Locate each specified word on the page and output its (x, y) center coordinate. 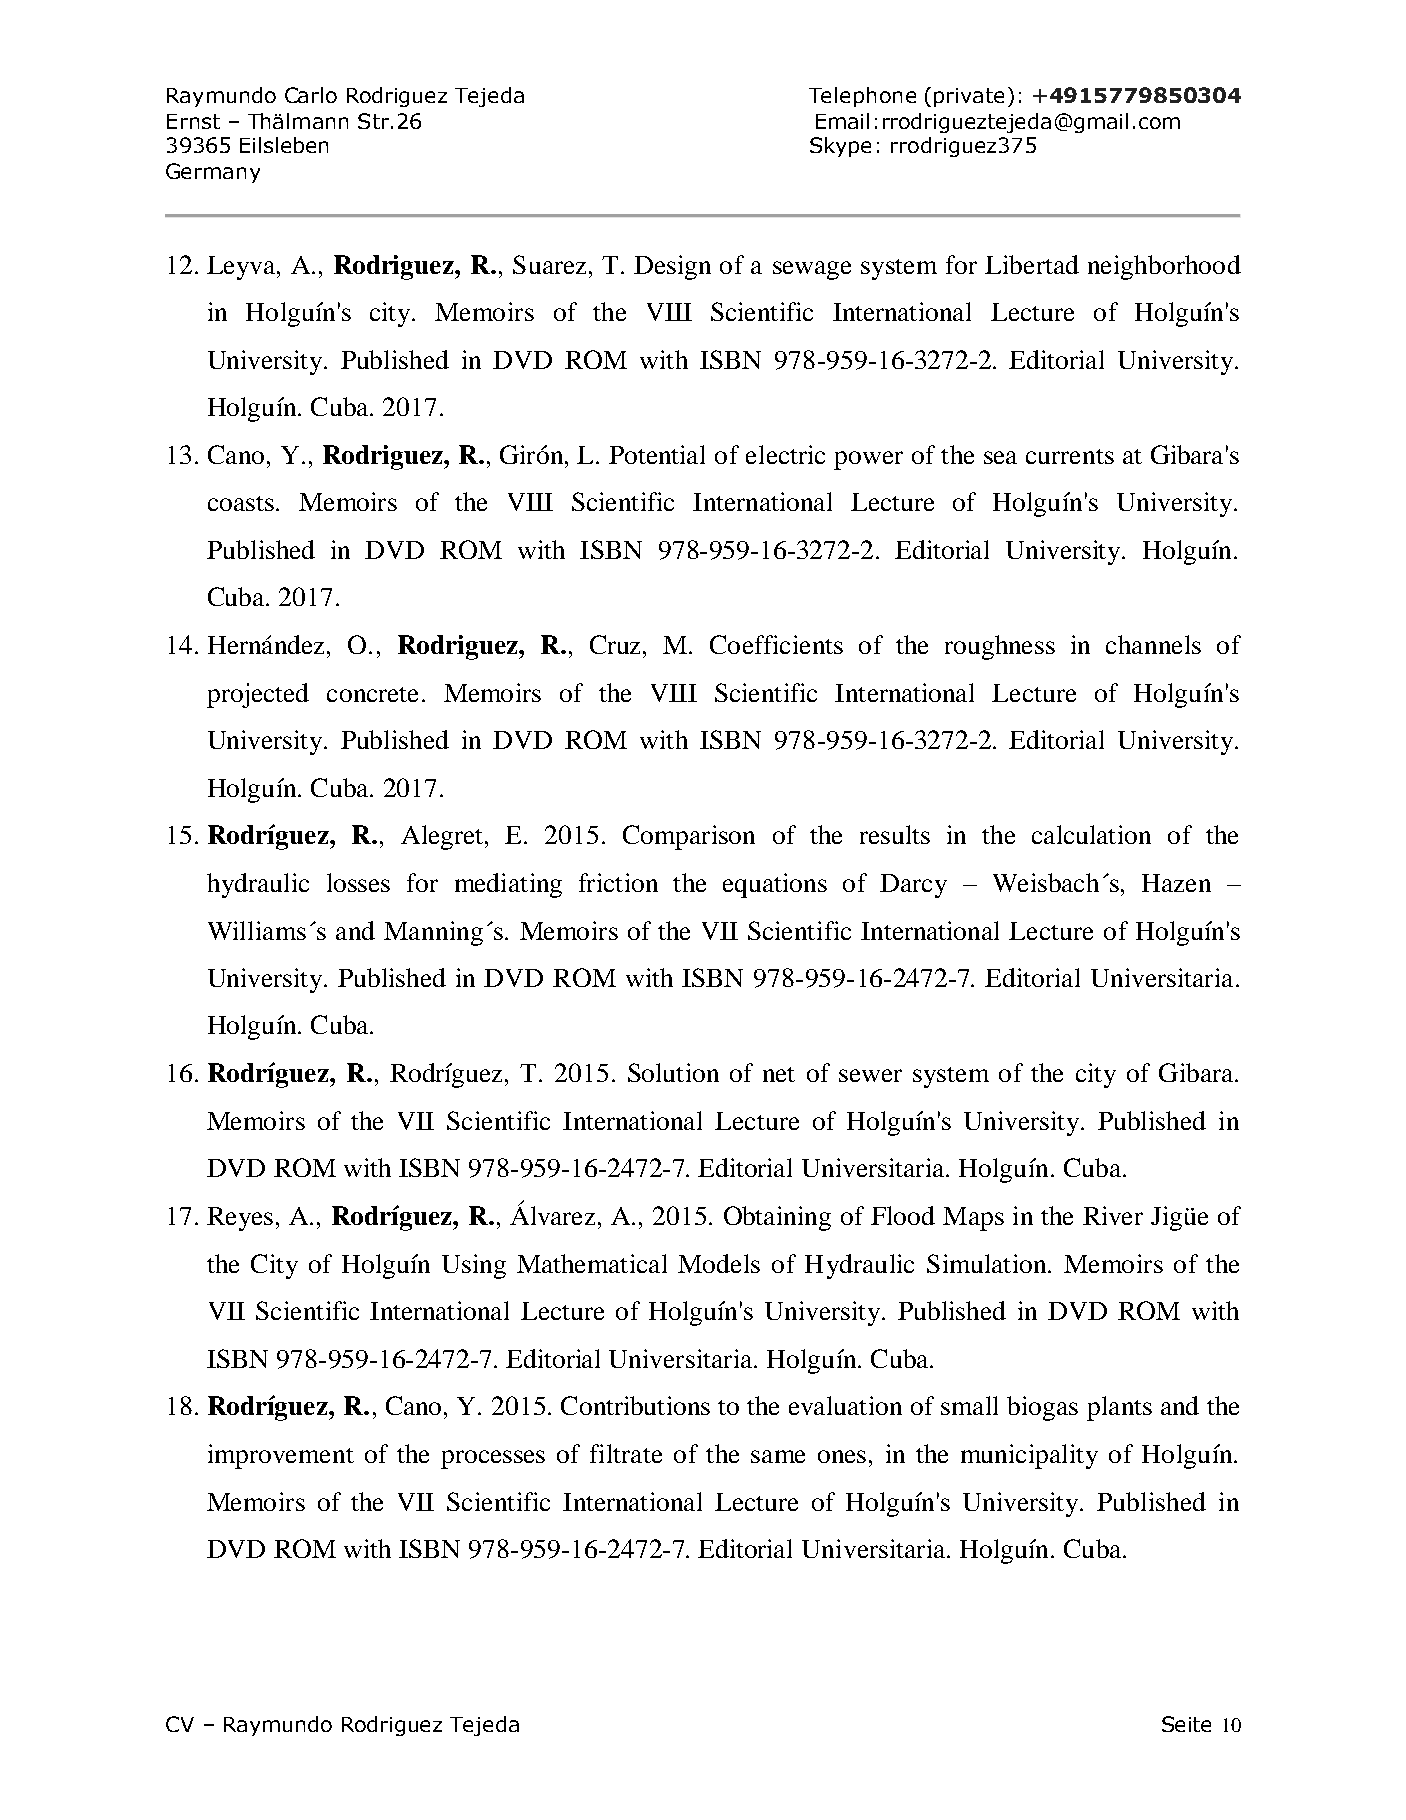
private (969, 97)
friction (618, 882)
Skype (840, 147)
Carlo (311, 95)
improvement (281, 1456)
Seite (1186, 1724)
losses (358, 882)
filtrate (626, 1453)
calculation (1091, 834)
